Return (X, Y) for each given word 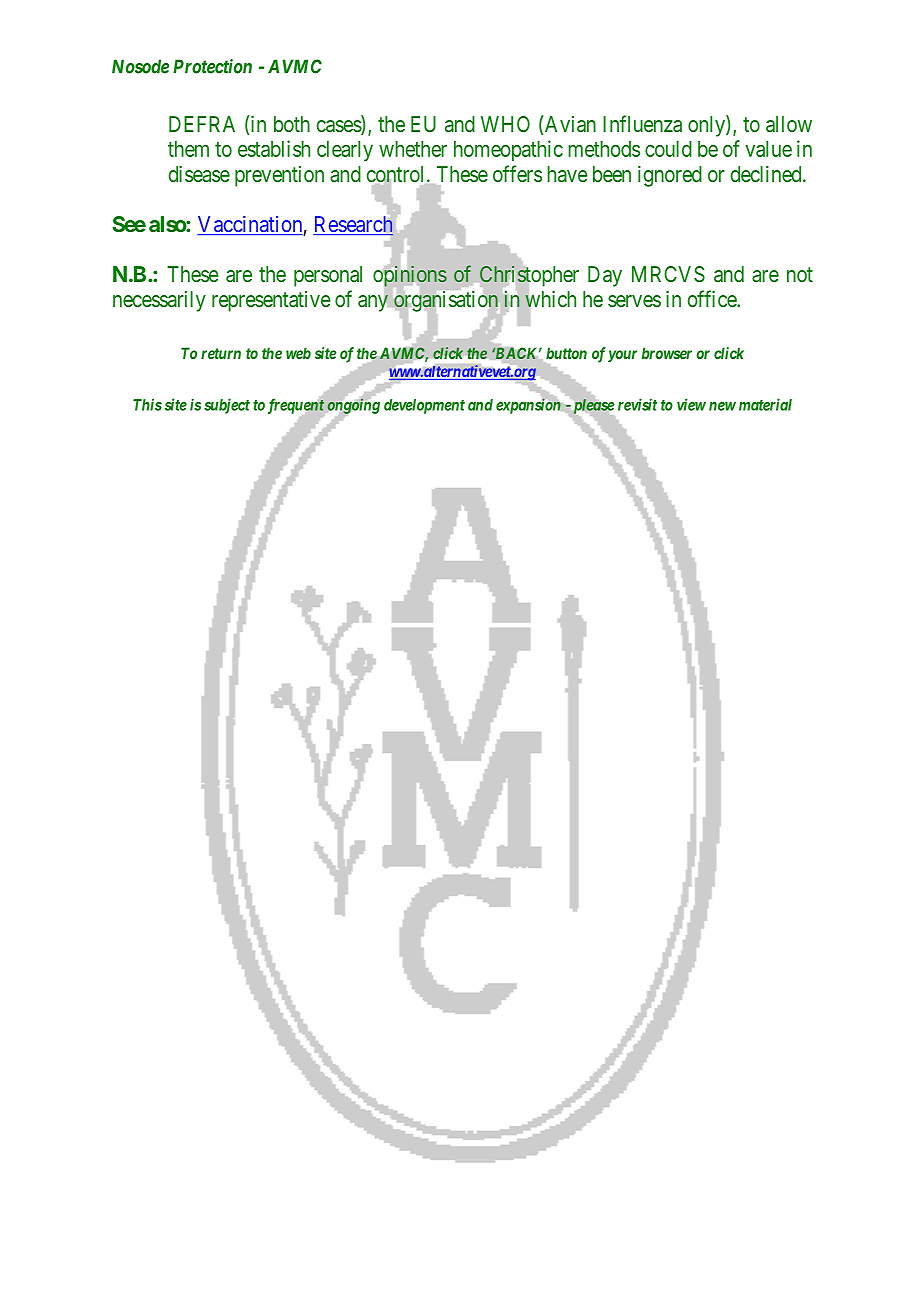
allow (789, 124)
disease (199, 174)
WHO (505, 124)
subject (227, 406)
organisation (446, 301)
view (691, 404)
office (713, 298)
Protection (212, 66)
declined (767, 174)
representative (271, 301)
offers (517, 173)
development (424, 406)
